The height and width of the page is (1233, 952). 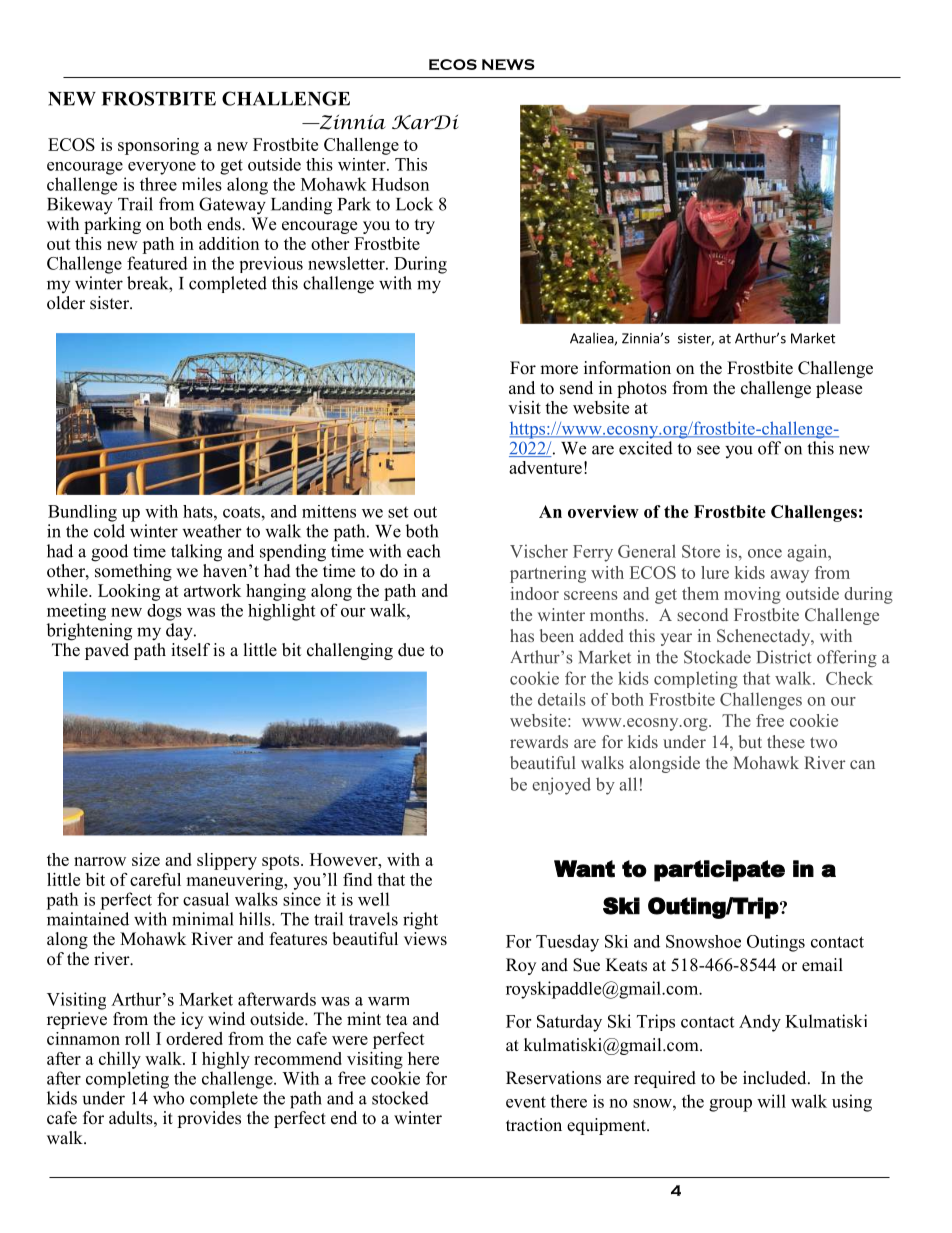 I want to click on see, so click(x=708, y=450).
